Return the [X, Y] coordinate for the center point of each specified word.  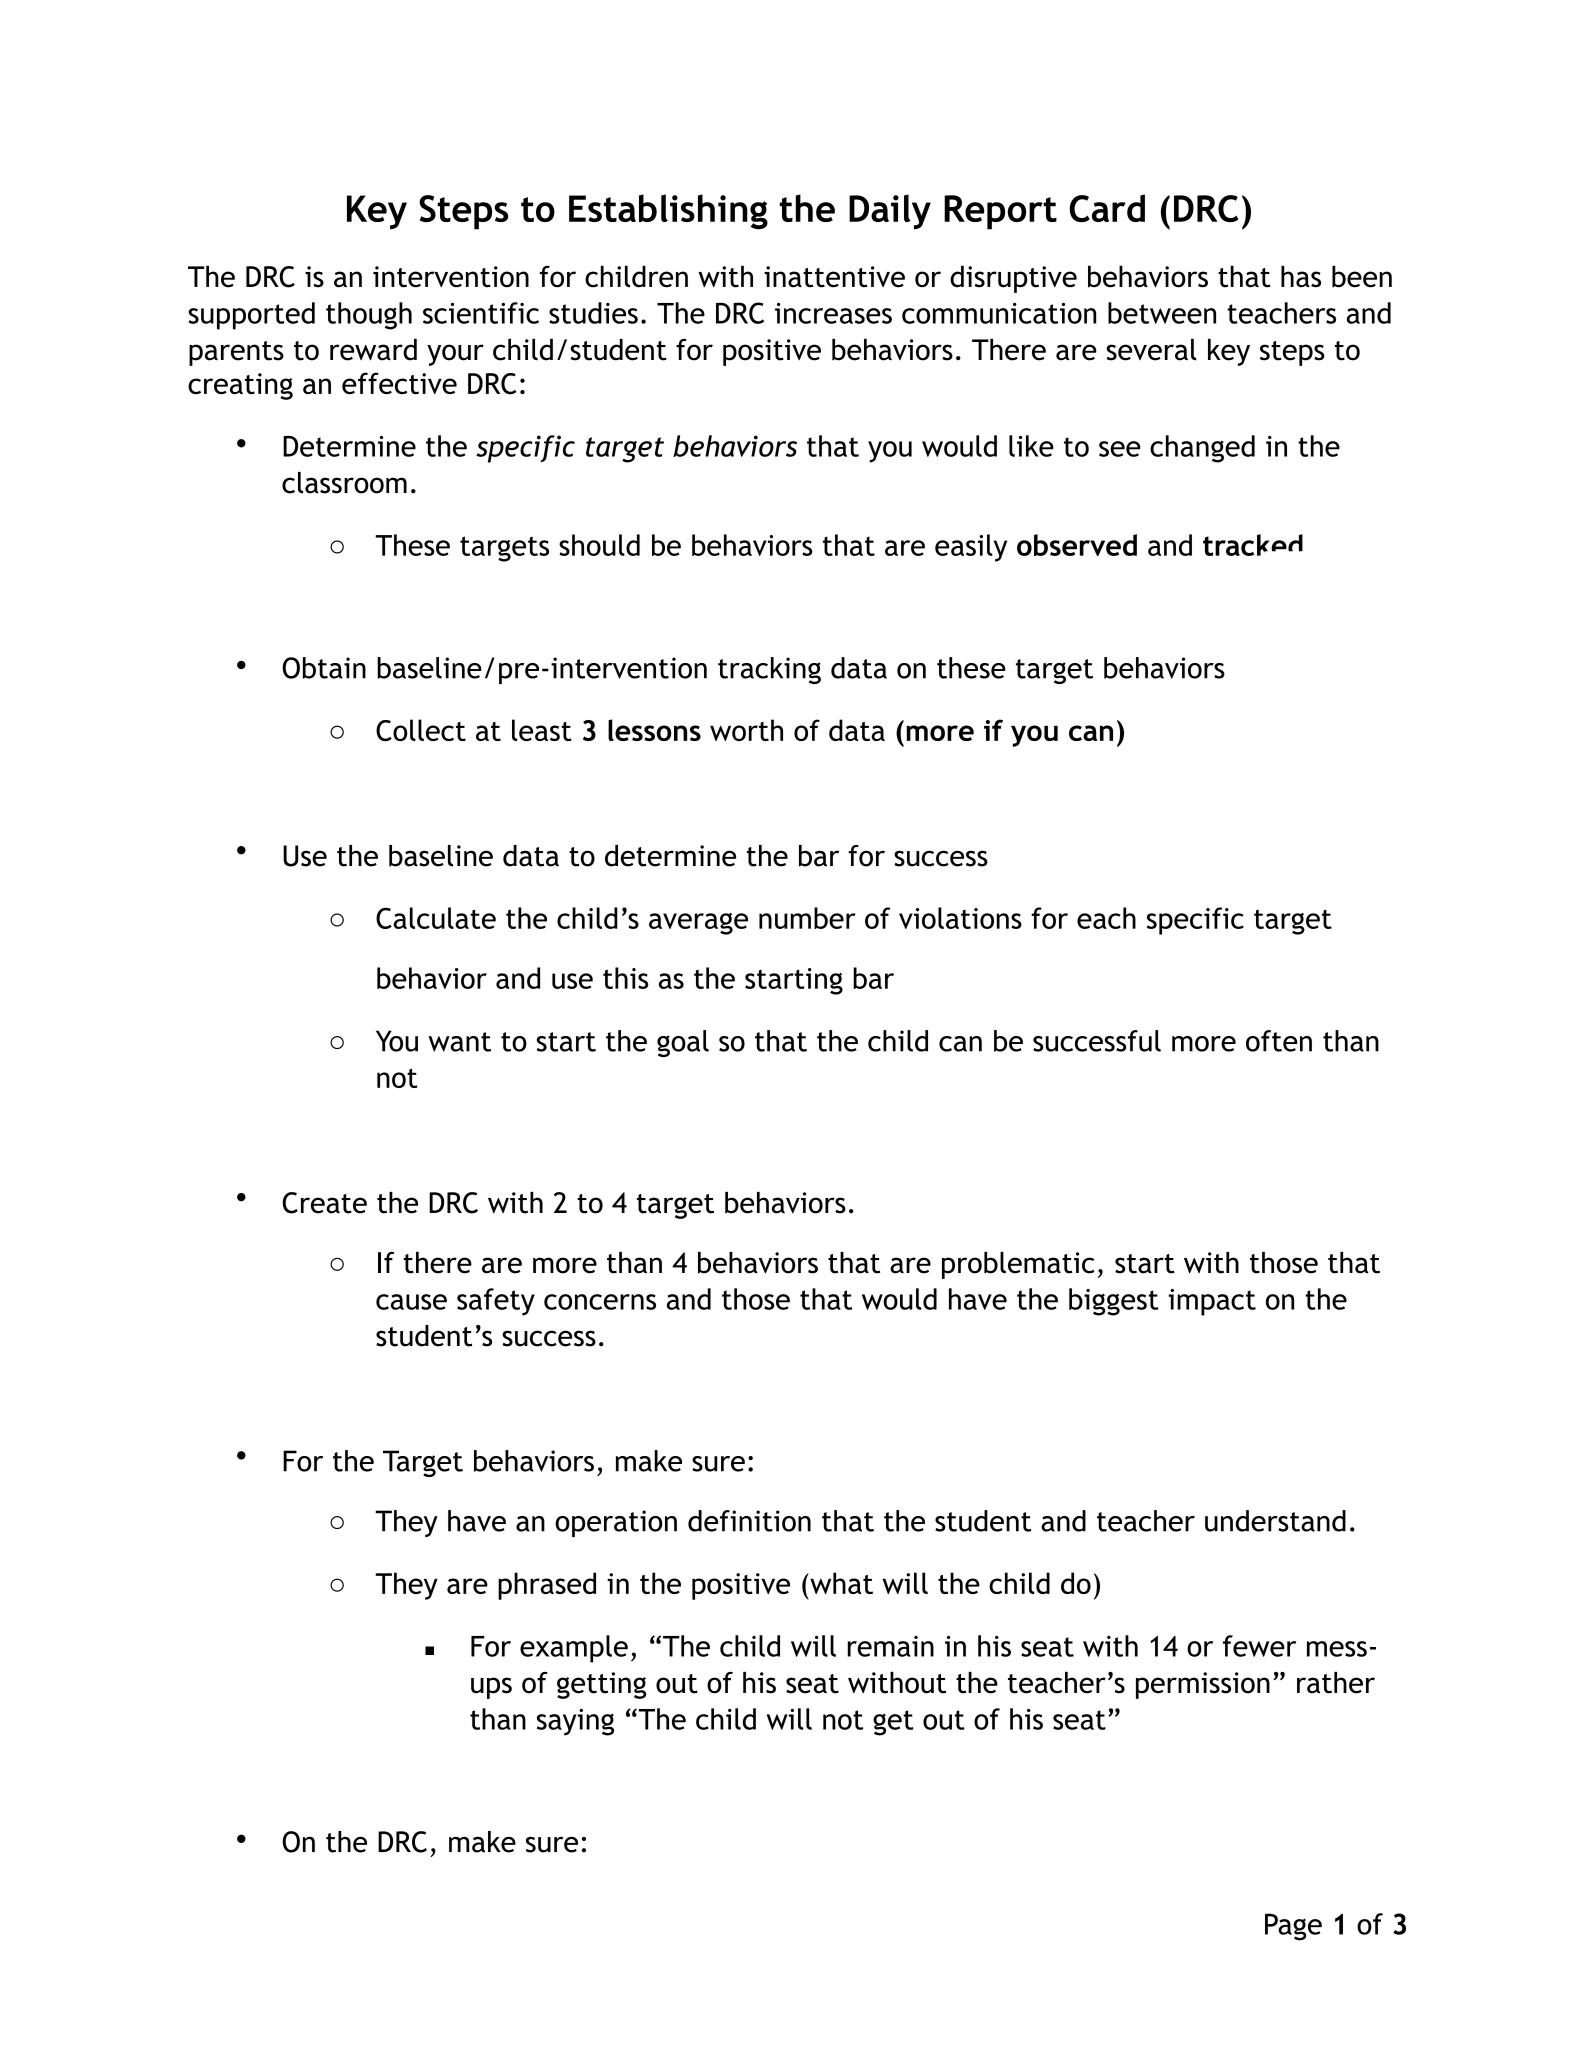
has [1301, 276]
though [369, 316]
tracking [769, 670]
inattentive [834, 277]
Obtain [324, 668]
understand [1275, 1521]
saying [575, 1722]
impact [1212, 1302]
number [807, 918]
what [840, 1583]
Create [324, 1203]
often [1279, 1041]
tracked [1253, 545]
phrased [547, 1586]
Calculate [436, 918]
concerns [600, 1302]
